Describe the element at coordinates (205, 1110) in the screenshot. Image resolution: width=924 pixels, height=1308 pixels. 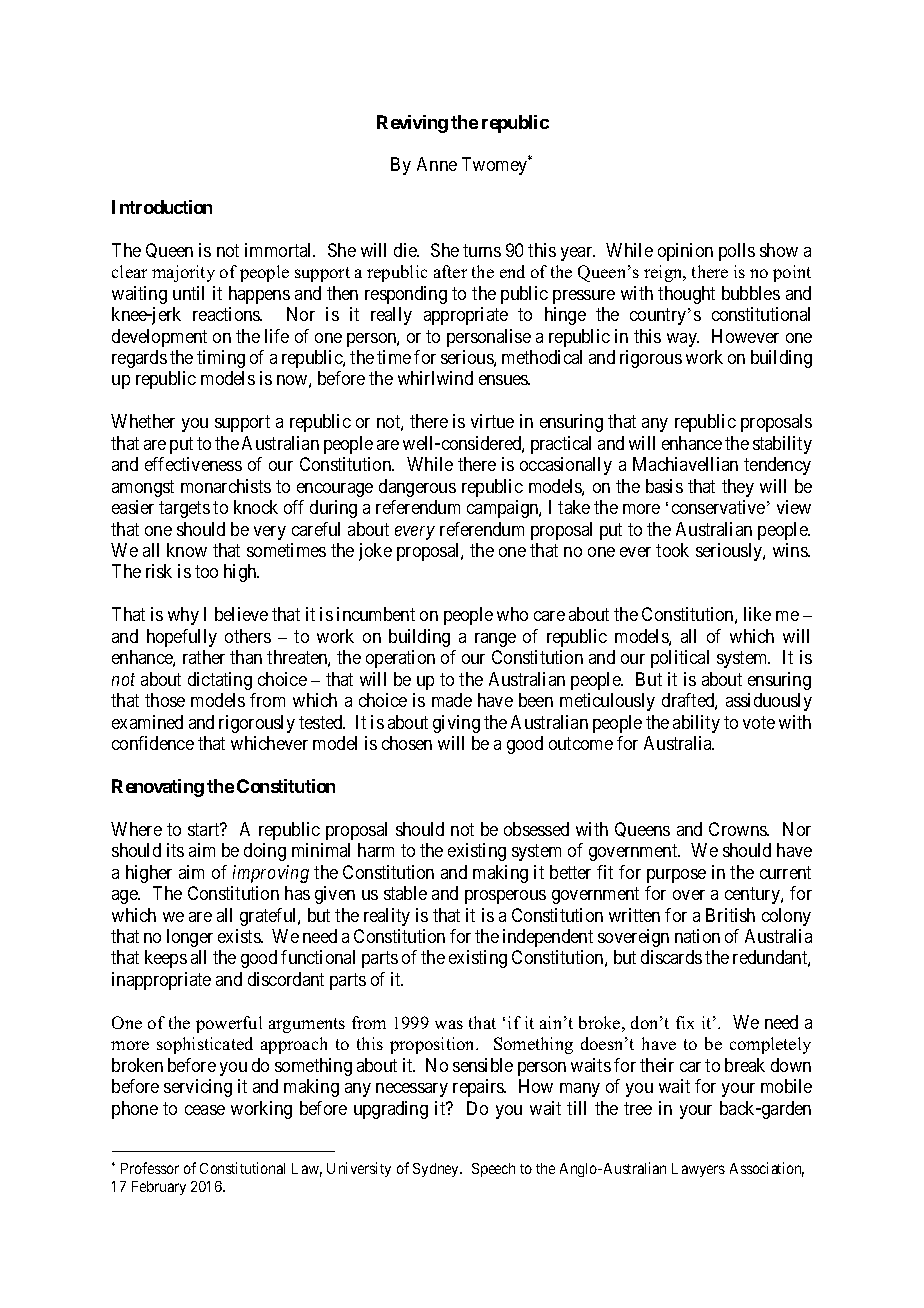
I see `cease` at that location.
